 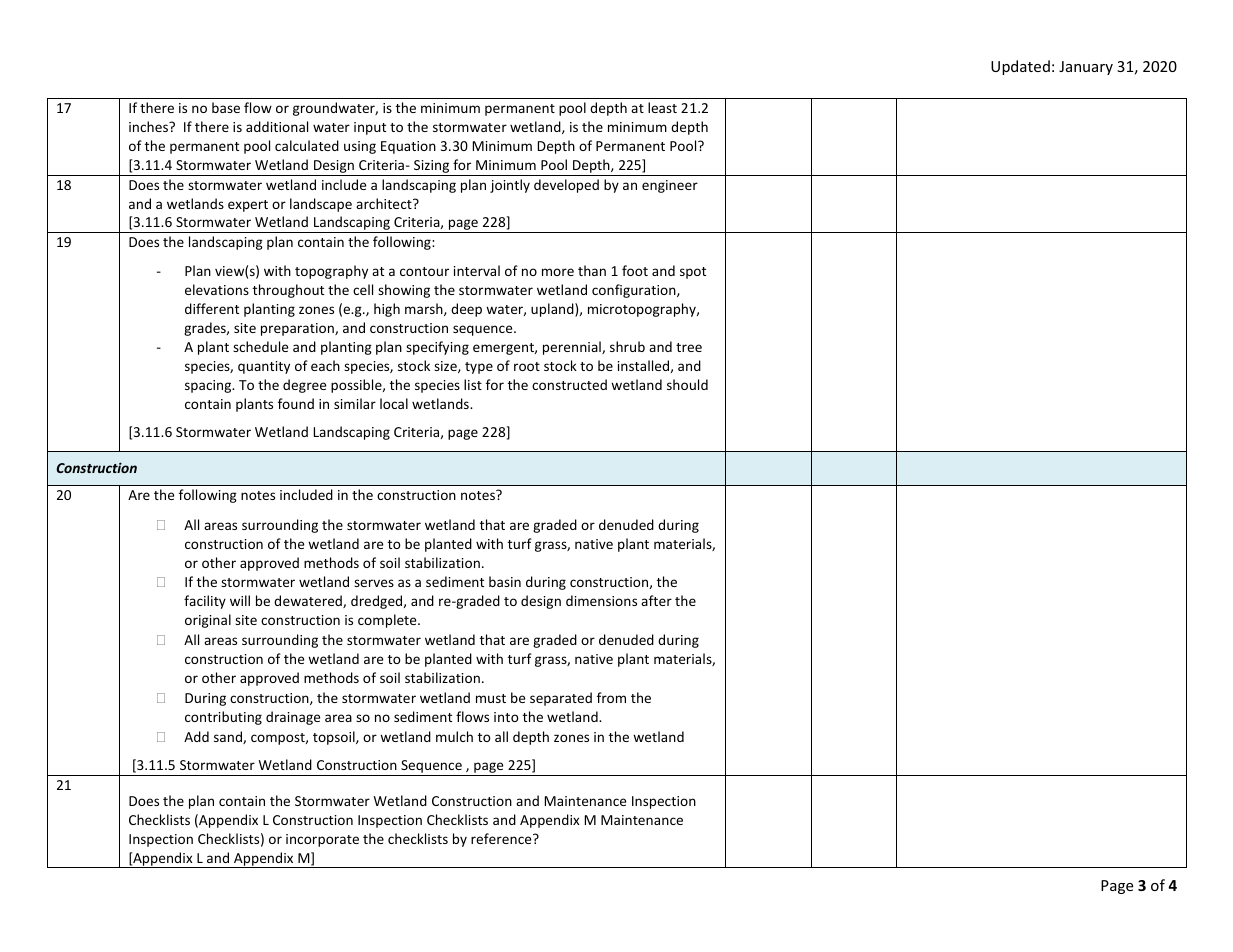 What do you see at coordinates (656, 600) in the screenshot?
I see `after` at bounding box center [656, 600].
